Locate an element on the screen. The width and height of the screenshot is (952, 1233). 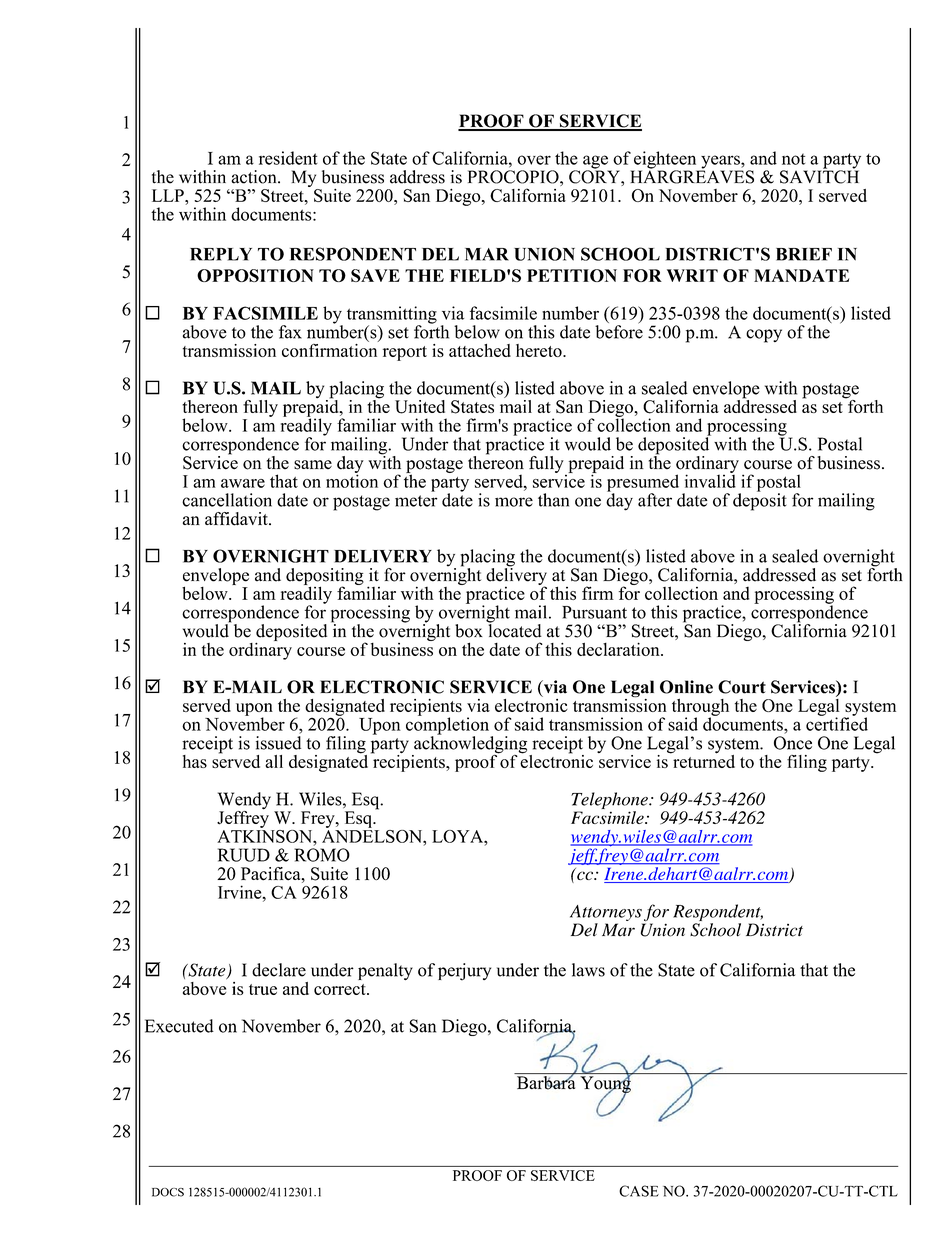
DOCS is located at coordinates (168, 1192).
